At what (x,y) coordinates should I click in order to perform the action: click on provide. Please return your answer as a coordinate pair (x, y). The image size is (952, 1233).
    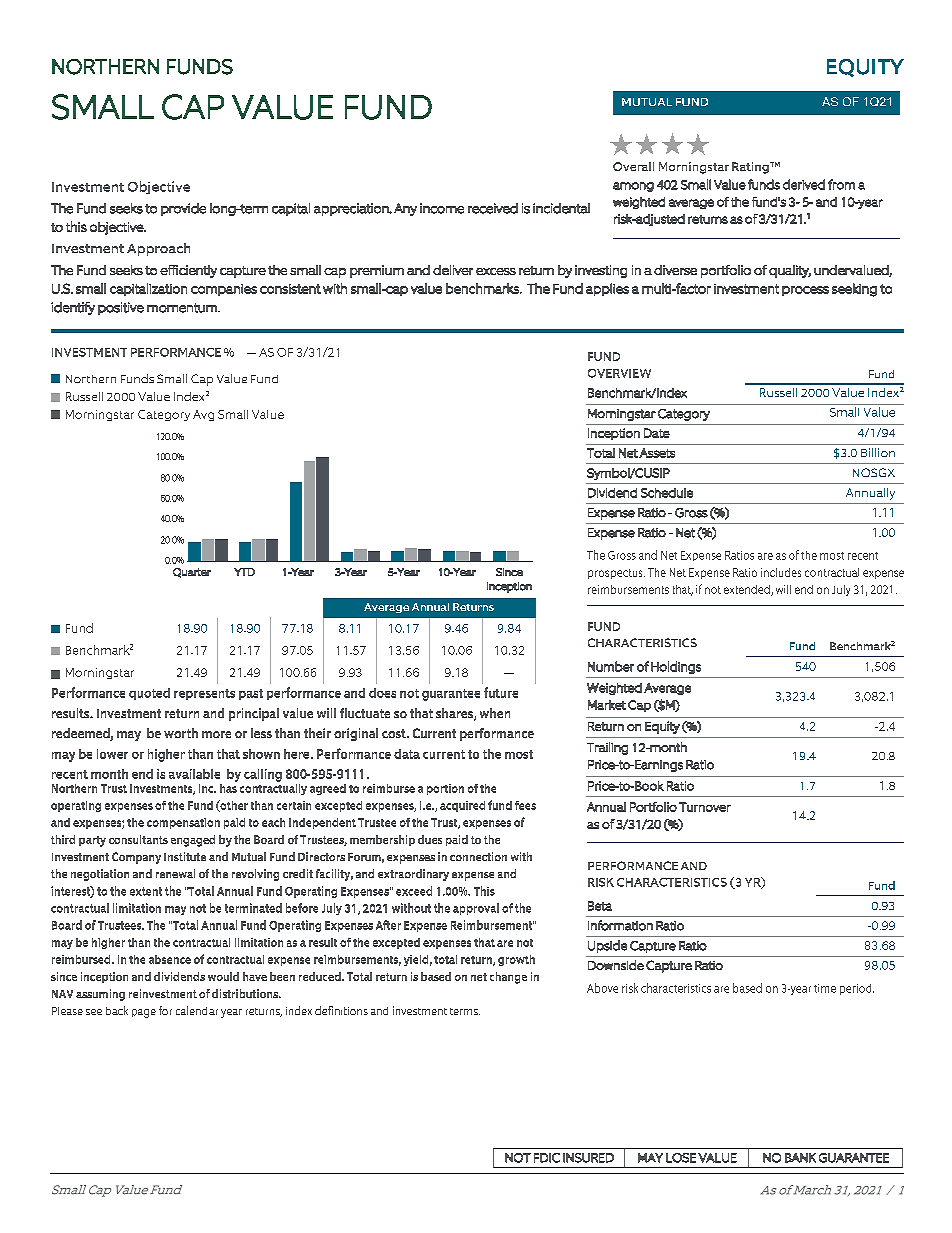
    Looking at the image, I should click on (183, 209).
